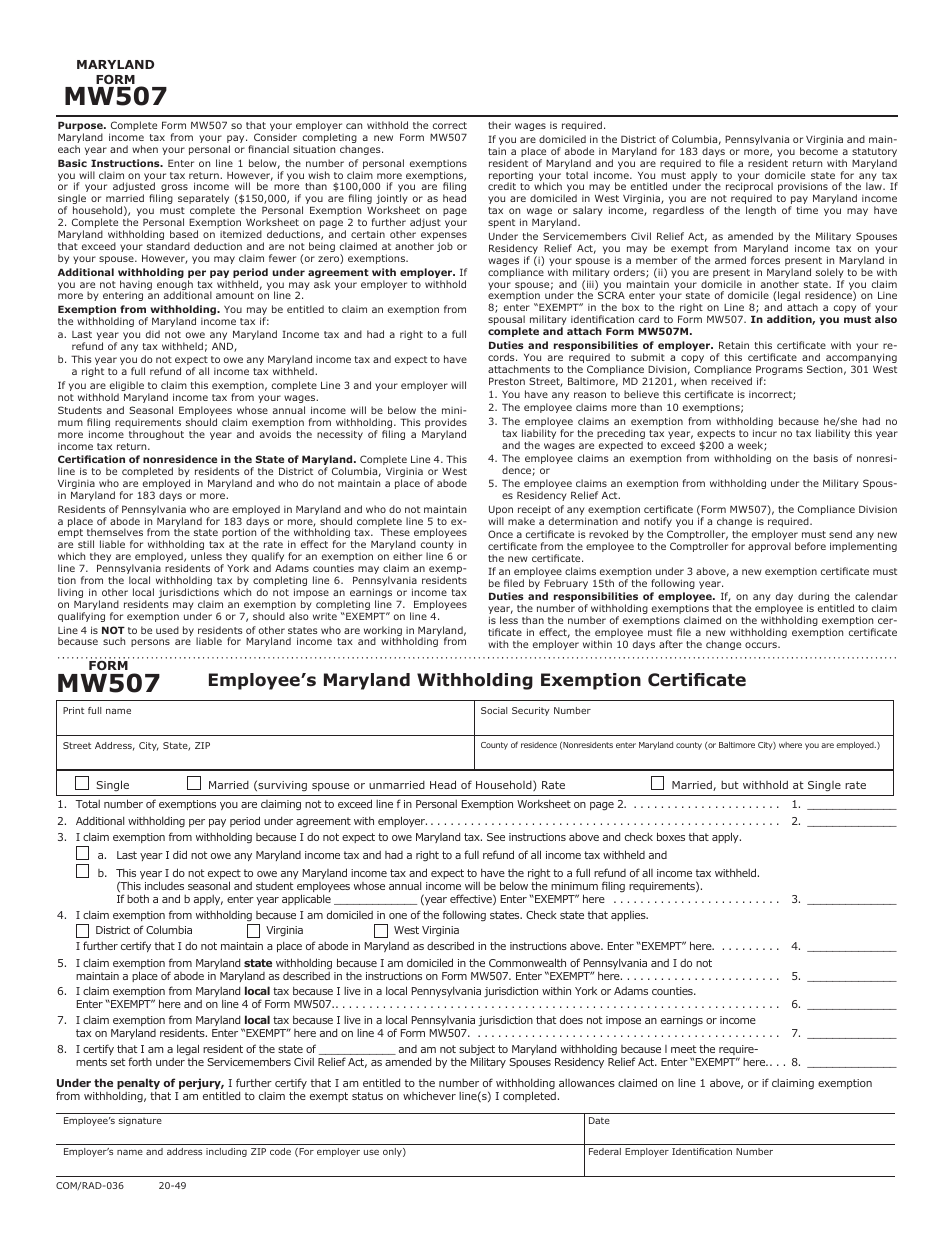 The image size is (952, 1233). What do you see at coordinates (140, 1121) in the document?
I see `signature` at bounding box center [140, 1121].
